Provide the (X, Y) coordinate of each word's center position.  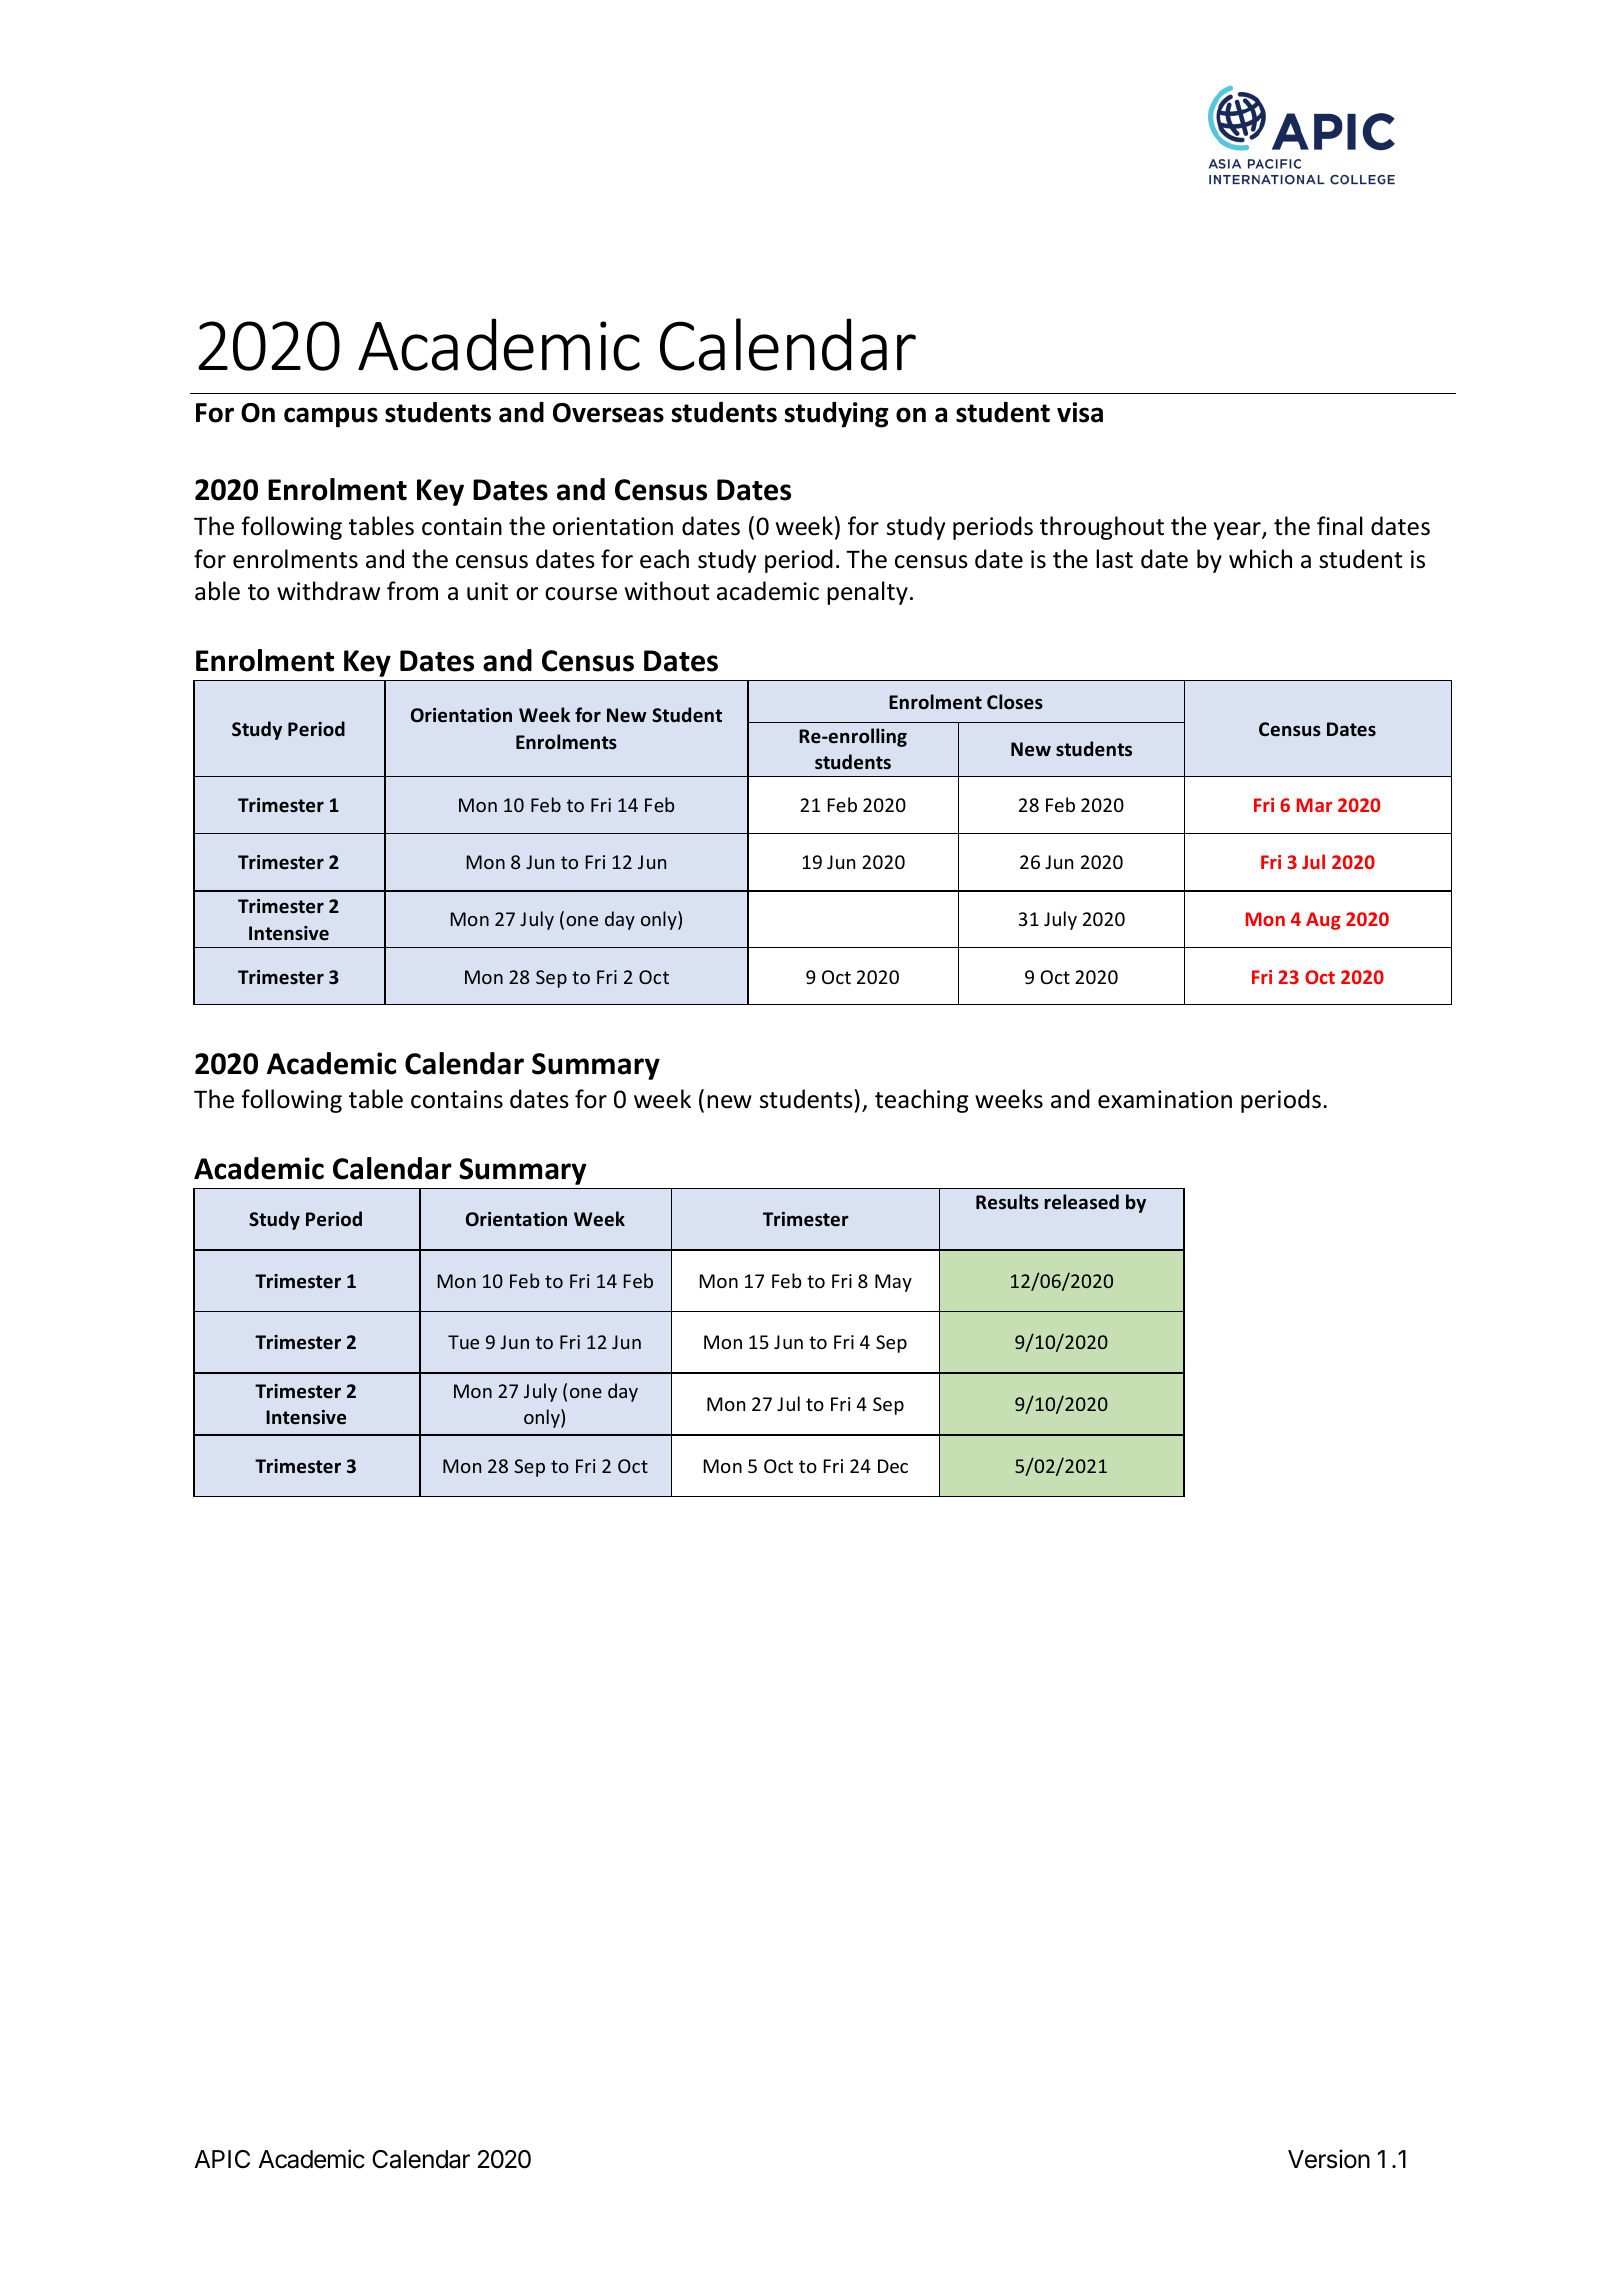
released (1082, 1202)
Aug (1323, 921)
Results (1007, 1201)
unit (487, 591)
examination (1165, 1099)
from (412, 591)
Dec (893, 1466)
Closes (1015, 702)
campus (331, 417)
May (893, 1283)
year (1238, 531)
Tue (463, 1342)
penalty (867, 593)
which (1260, 559)
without (667, 591)
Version (1329, 2159)
